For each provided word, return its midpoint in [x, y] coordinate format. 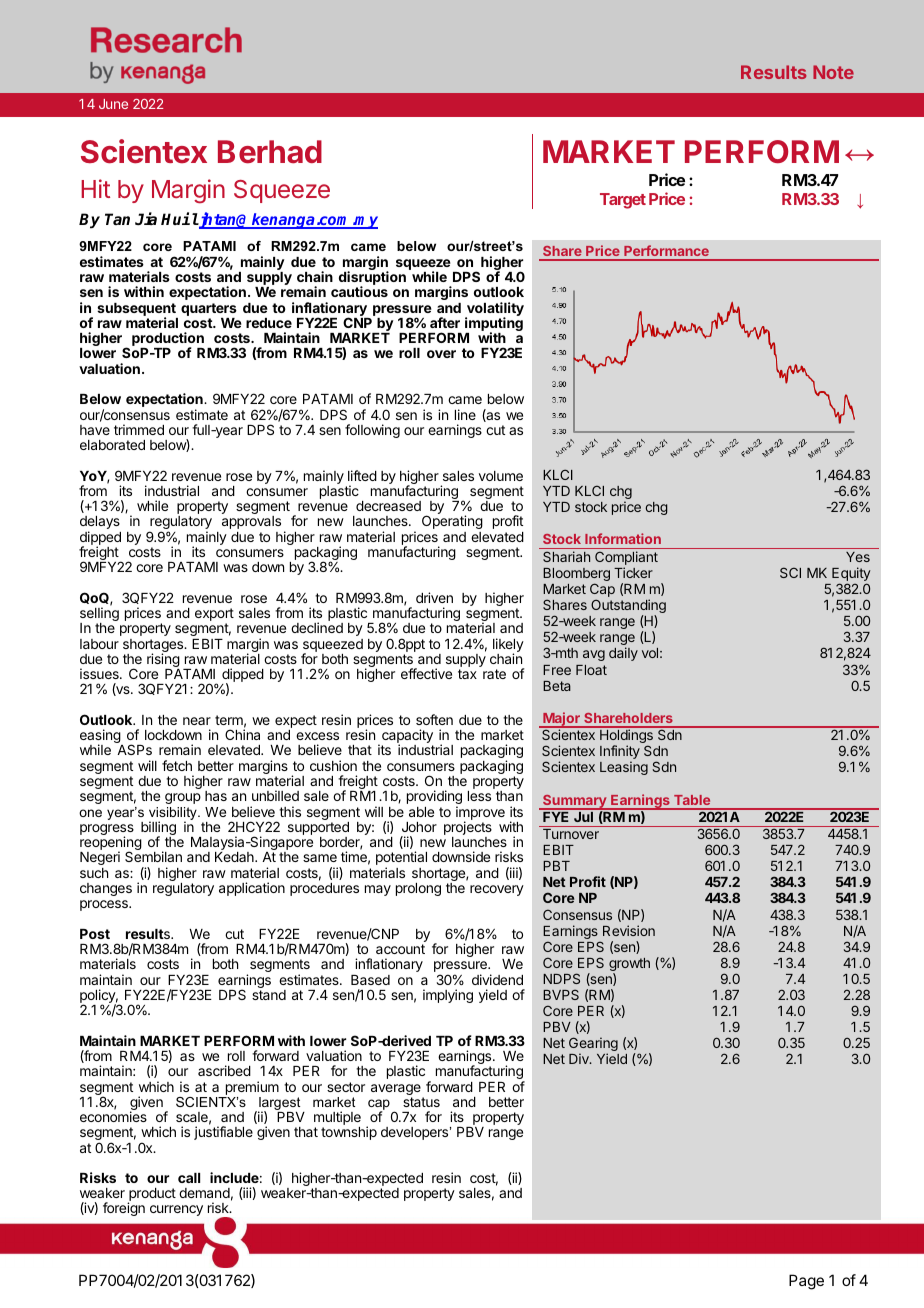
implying [448, 996]
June [113, 104]
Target [623, 201]
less [479, 796]
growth [629, 966]
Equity [851, 575]
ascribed [224, 1070]
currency [176, 1210]
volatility [494, 310]
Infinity [620, 753]
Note [833, 72]
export [214, 616]
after [445, 322]
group [183, 798]
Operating [452, 522]
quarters [209, 309]
